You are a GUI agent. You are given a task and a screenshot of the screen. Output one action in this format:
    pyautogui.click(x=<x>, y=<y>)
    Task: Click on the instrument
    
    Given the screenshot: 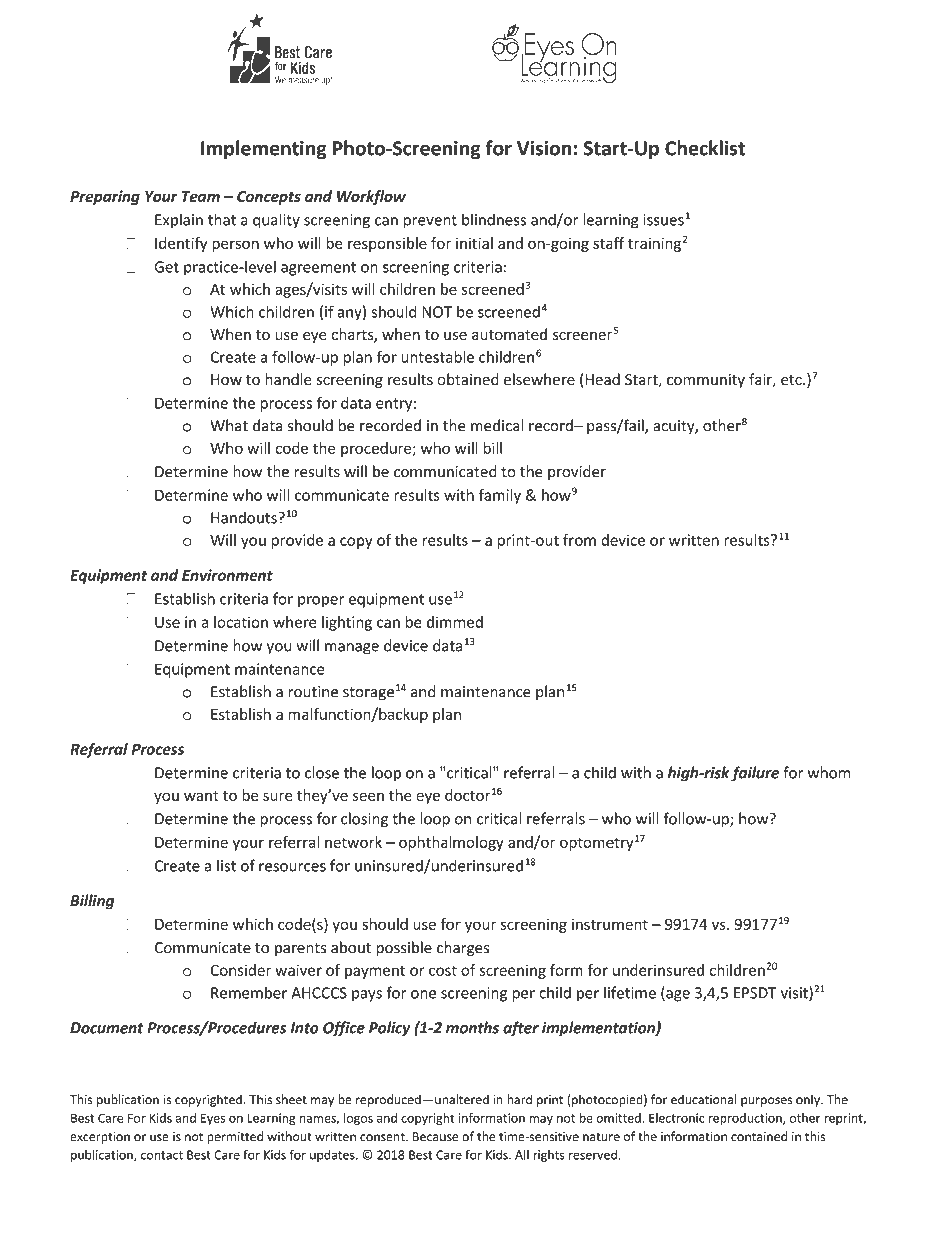 What is the action you would take?
    pyautogui.click(x=610, y=924)
